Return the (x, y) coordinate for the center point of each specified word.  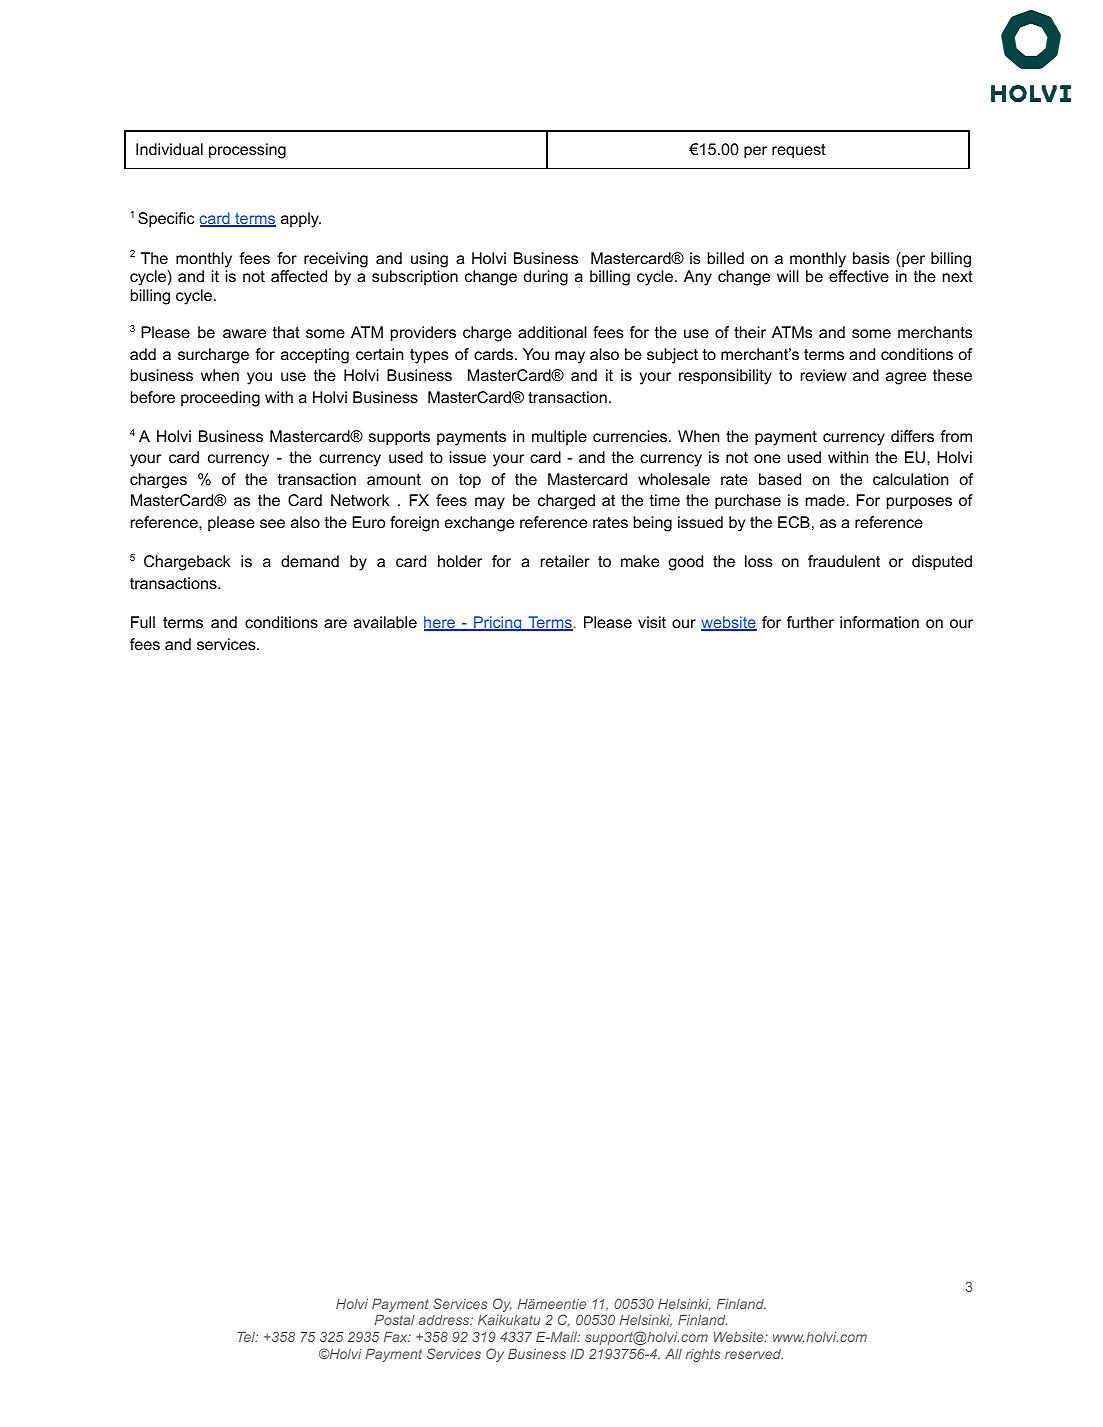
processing (247, 151)
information (879, 622)
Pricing (498, 624)
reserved (754, 1354)
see (272, 523)
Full (143, 622)
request (799, 151)
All (673, 1354)
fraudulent (844, 561)
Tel (248, 1337)
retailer (565, 561)
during (546, 278)
